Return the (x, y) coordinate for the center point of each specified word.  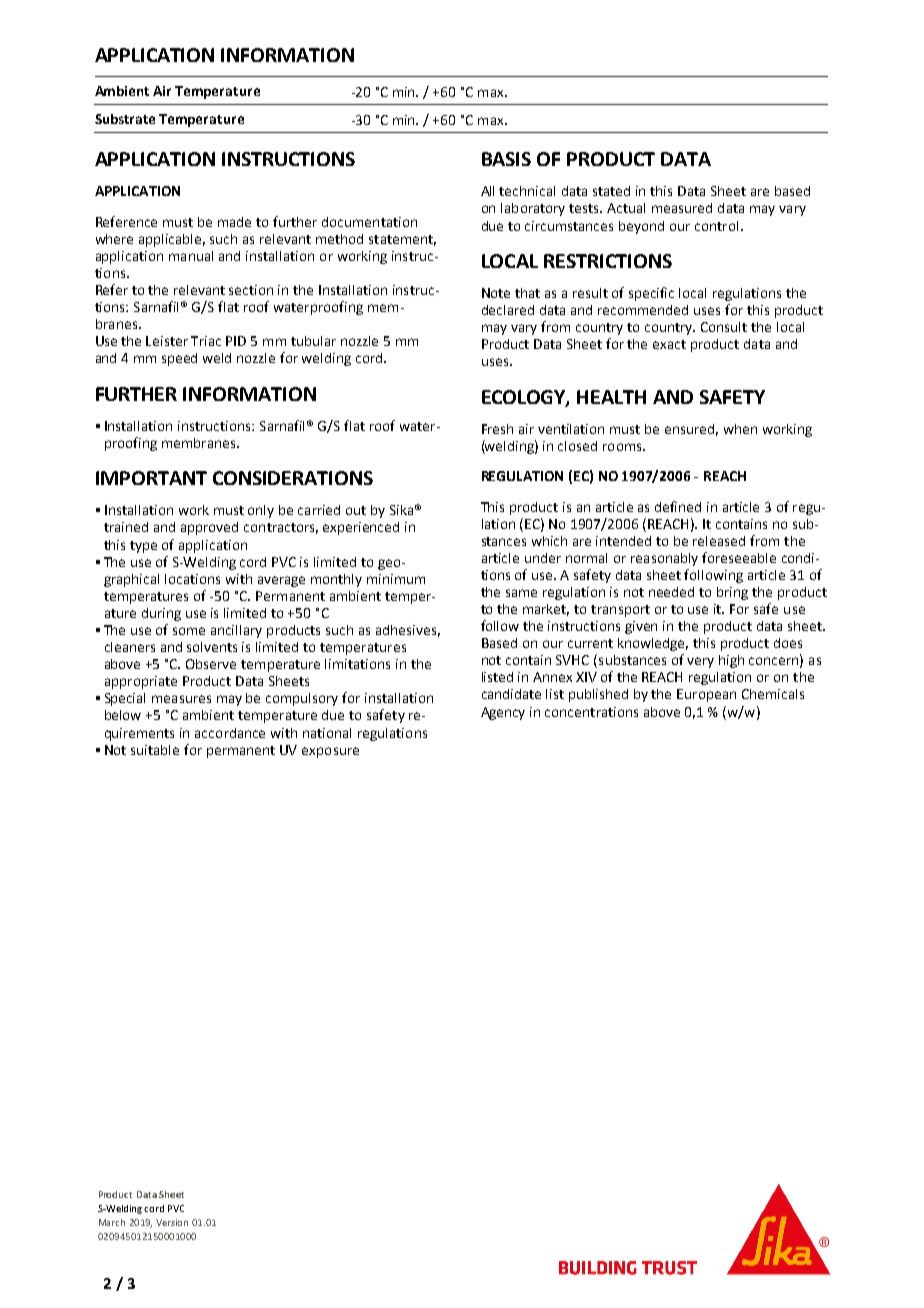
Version (172, 1222)
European (706, 695)
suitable (155, 750)
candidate (511, 694)
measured (682, 208)
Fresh (497, 429)
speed (179, 359)
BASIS (506, 159)
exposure (330, 752)
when (740, 429)
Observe (211, 664)
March (112, 1222)
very (700, 662)
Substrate (125, 119)
